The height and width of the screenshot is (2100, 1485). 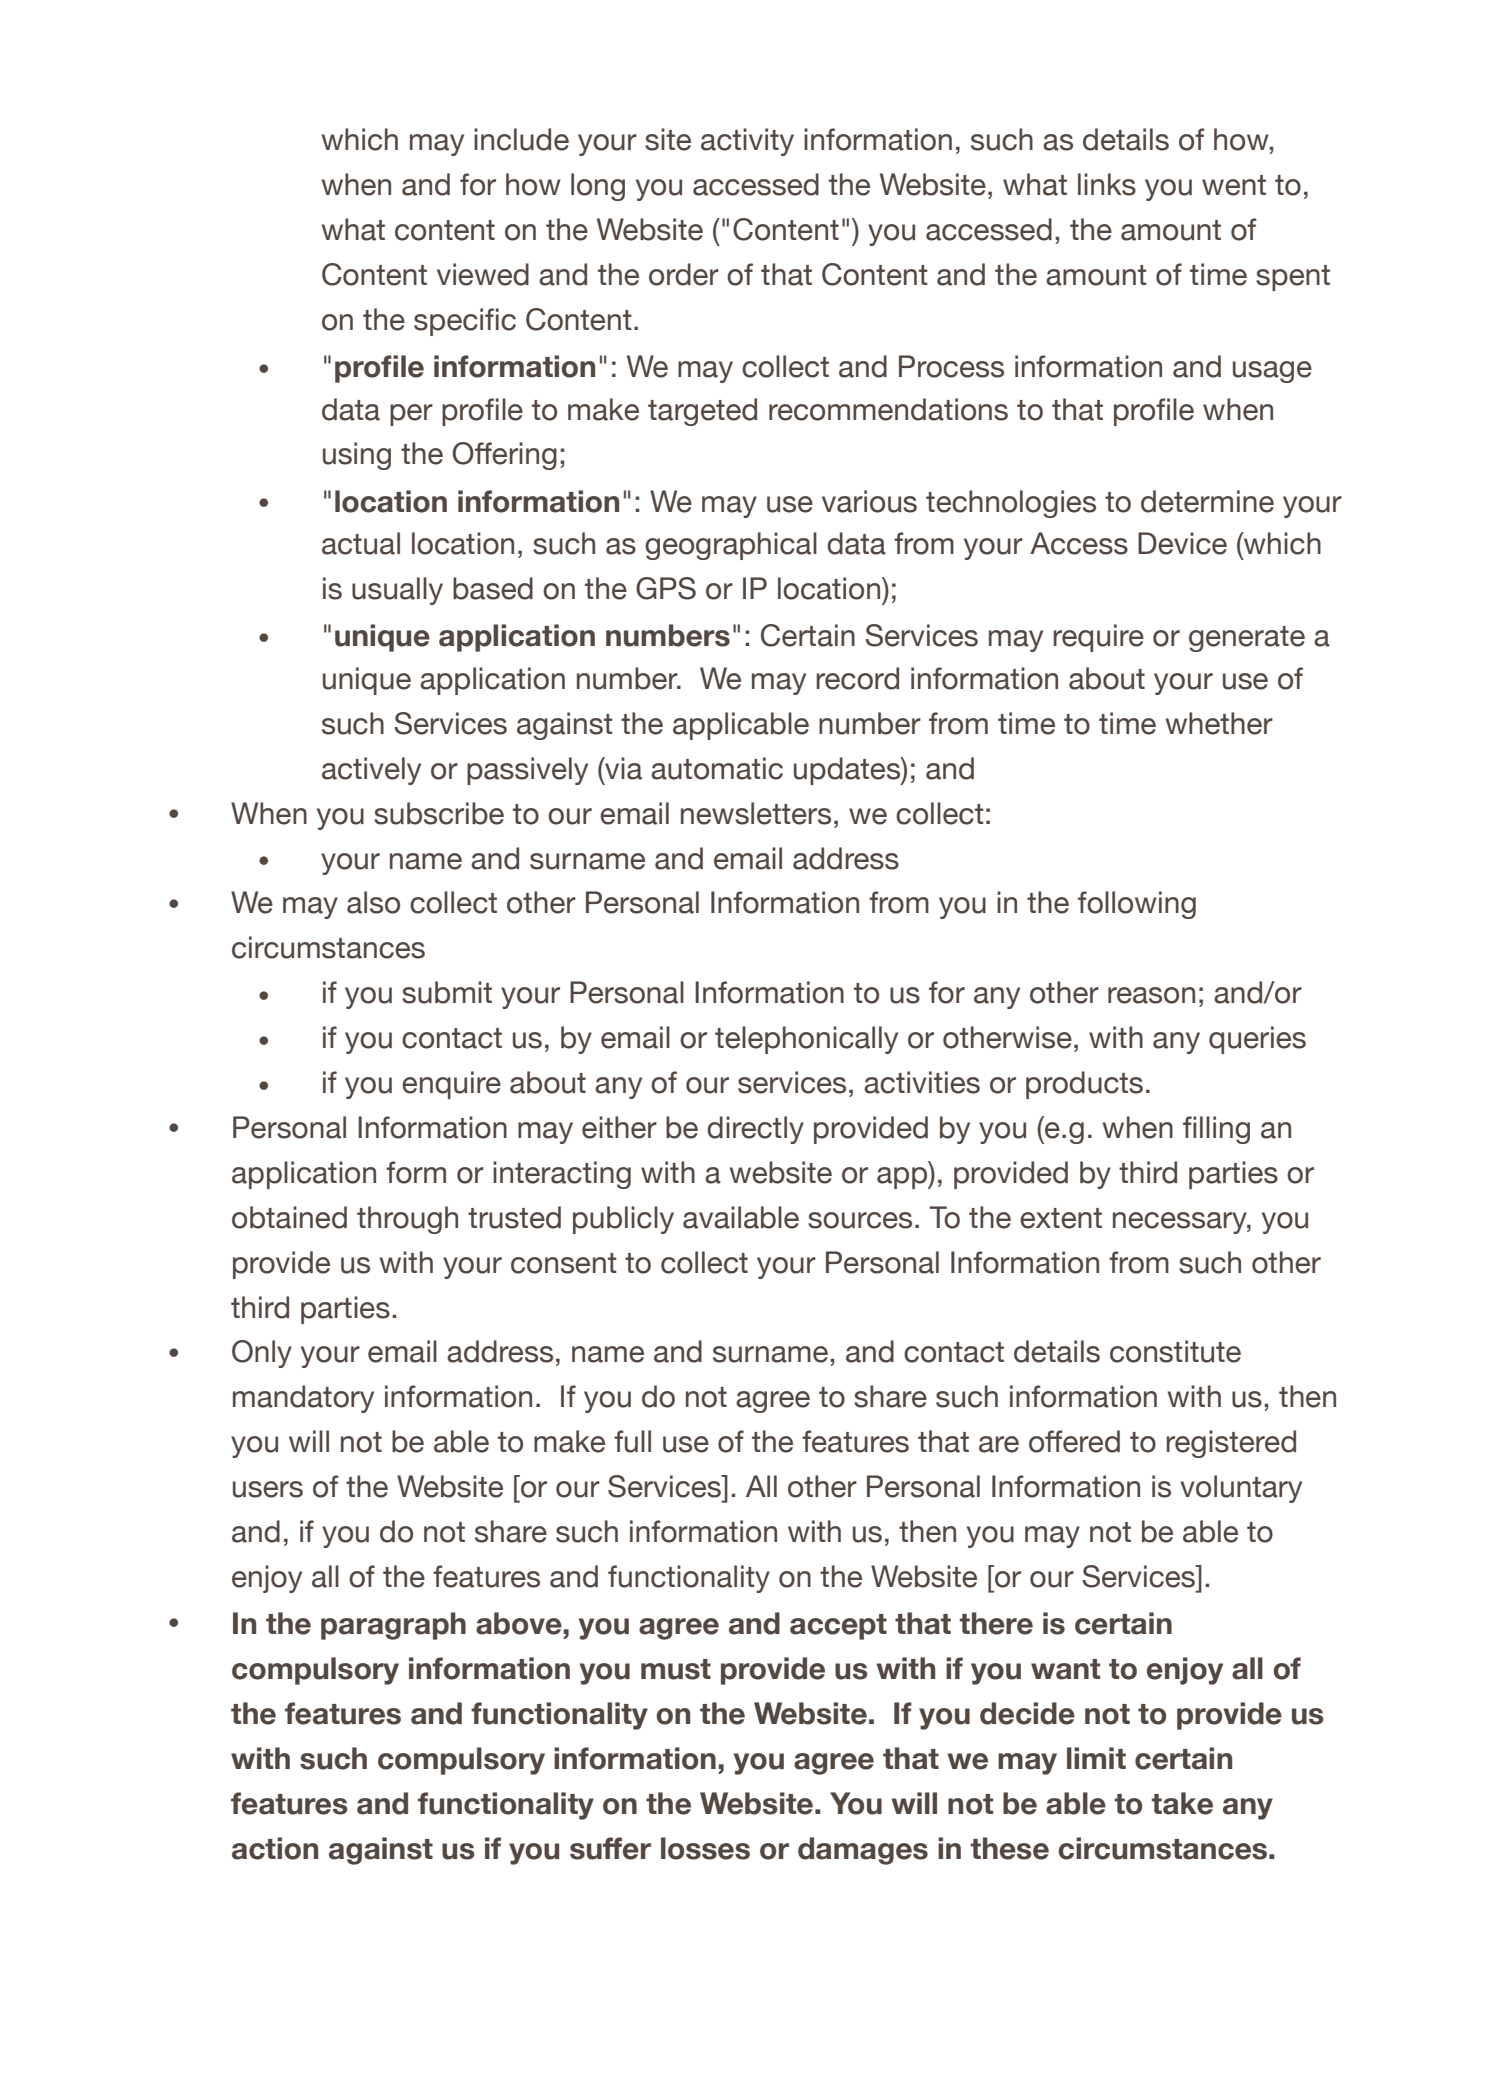 I want to click on viewed, so click(x=483, y=274).
